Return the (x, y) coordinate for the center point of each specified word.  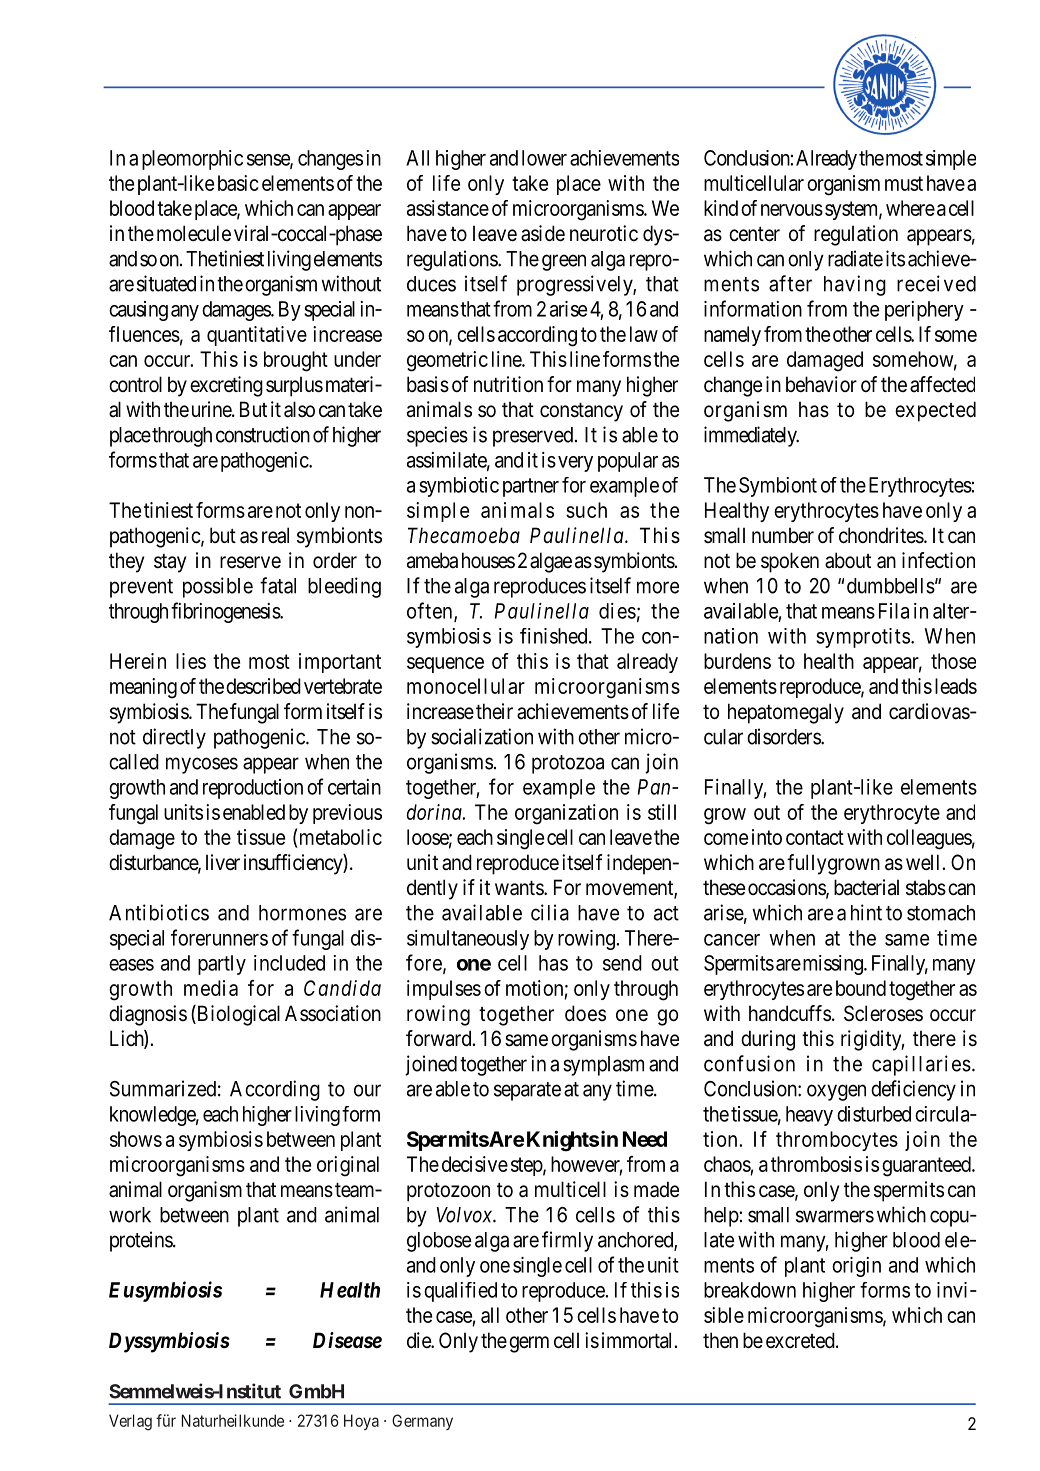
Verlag (130, 1422)
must (904, 183)
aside (543, 233)
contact (815, 837)
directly (174, 738)
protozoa (568, 764)
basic (238, 183)
